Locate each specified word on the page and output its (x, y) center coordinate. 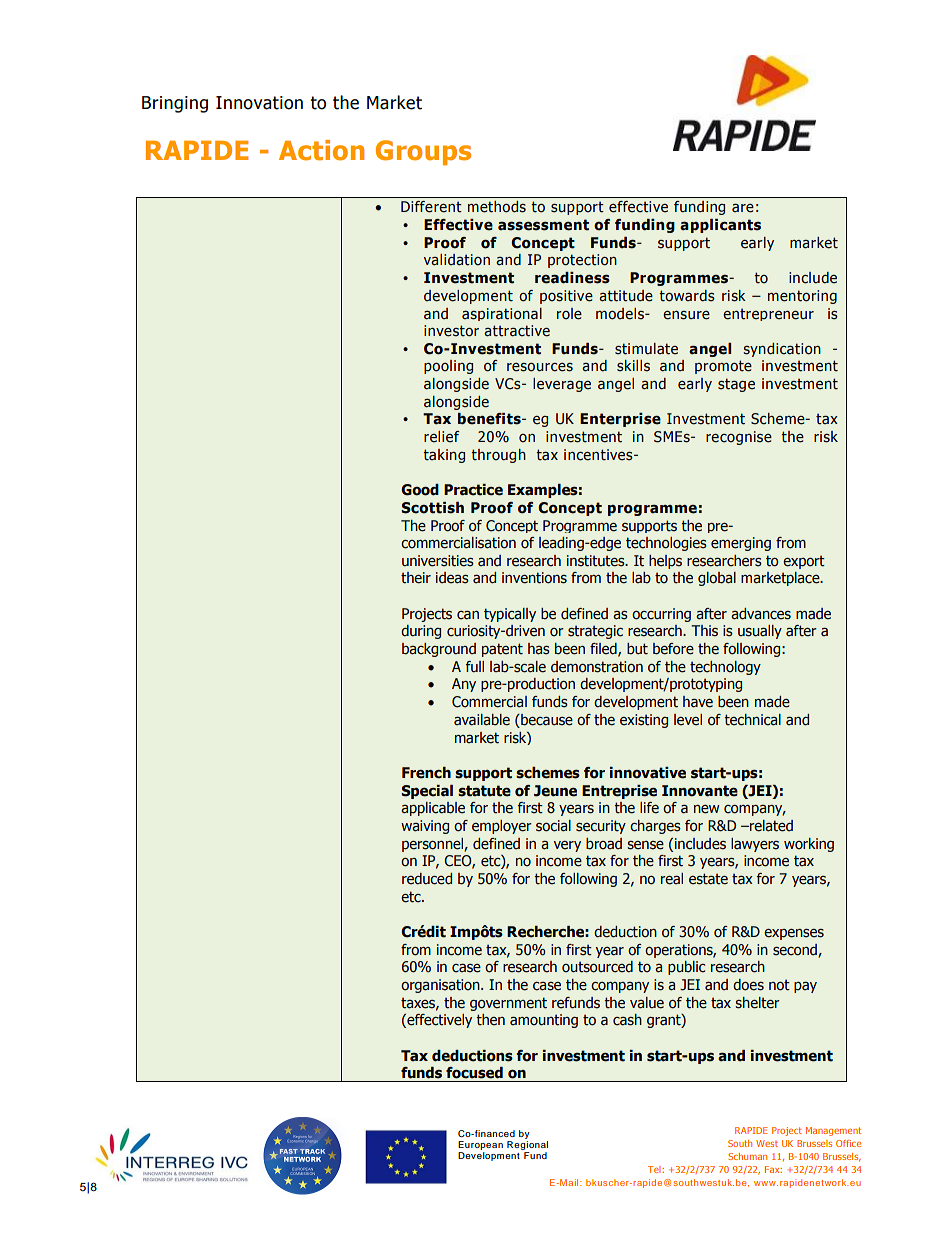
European (480, 1147)
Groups (423, 152)
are (743, 208)
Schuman (747, 1156)
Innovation (259, 103)
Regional (527, 1147)
